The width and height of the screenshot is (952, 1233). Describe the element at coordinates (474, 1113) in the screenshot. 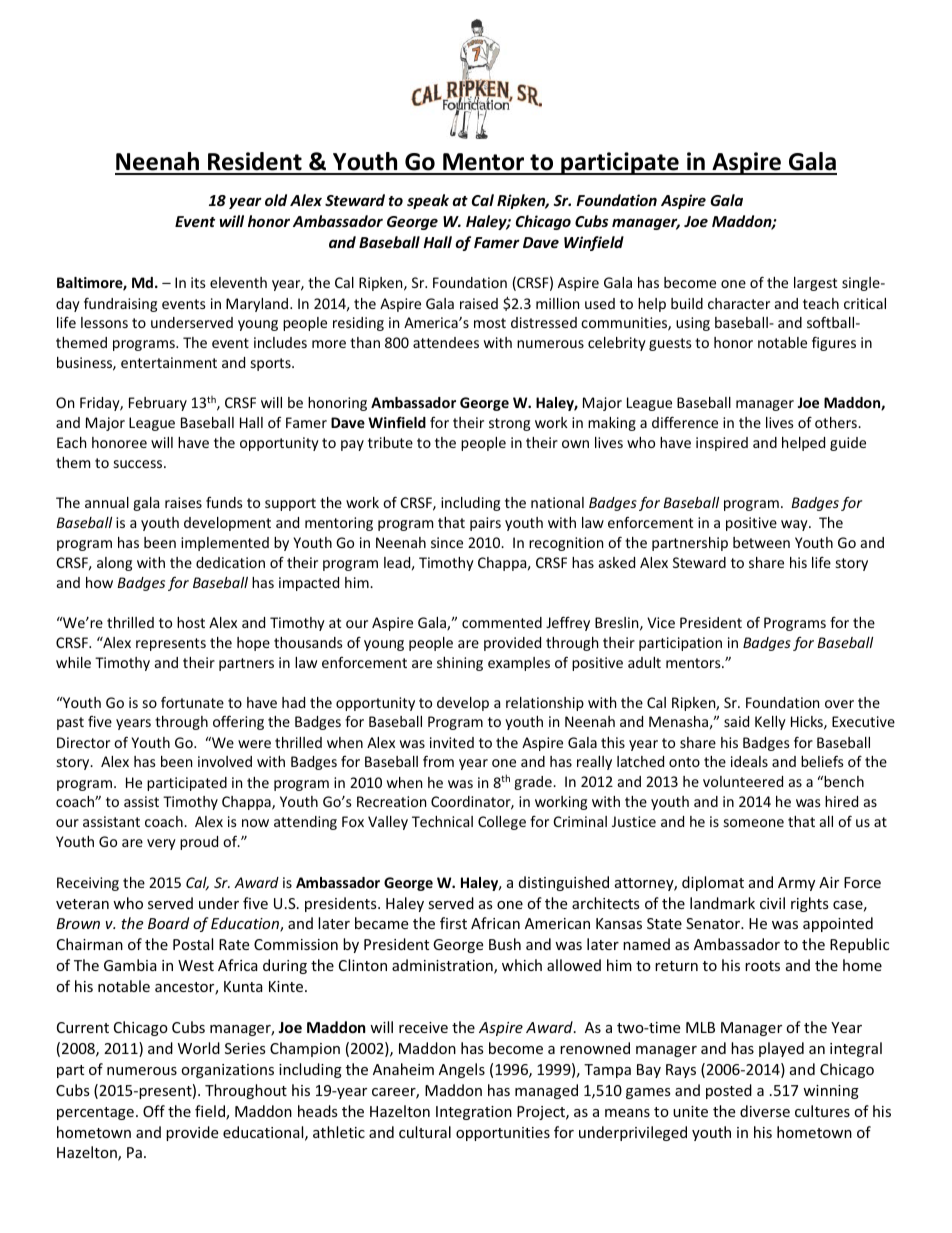

I see `Integration` at that location.
